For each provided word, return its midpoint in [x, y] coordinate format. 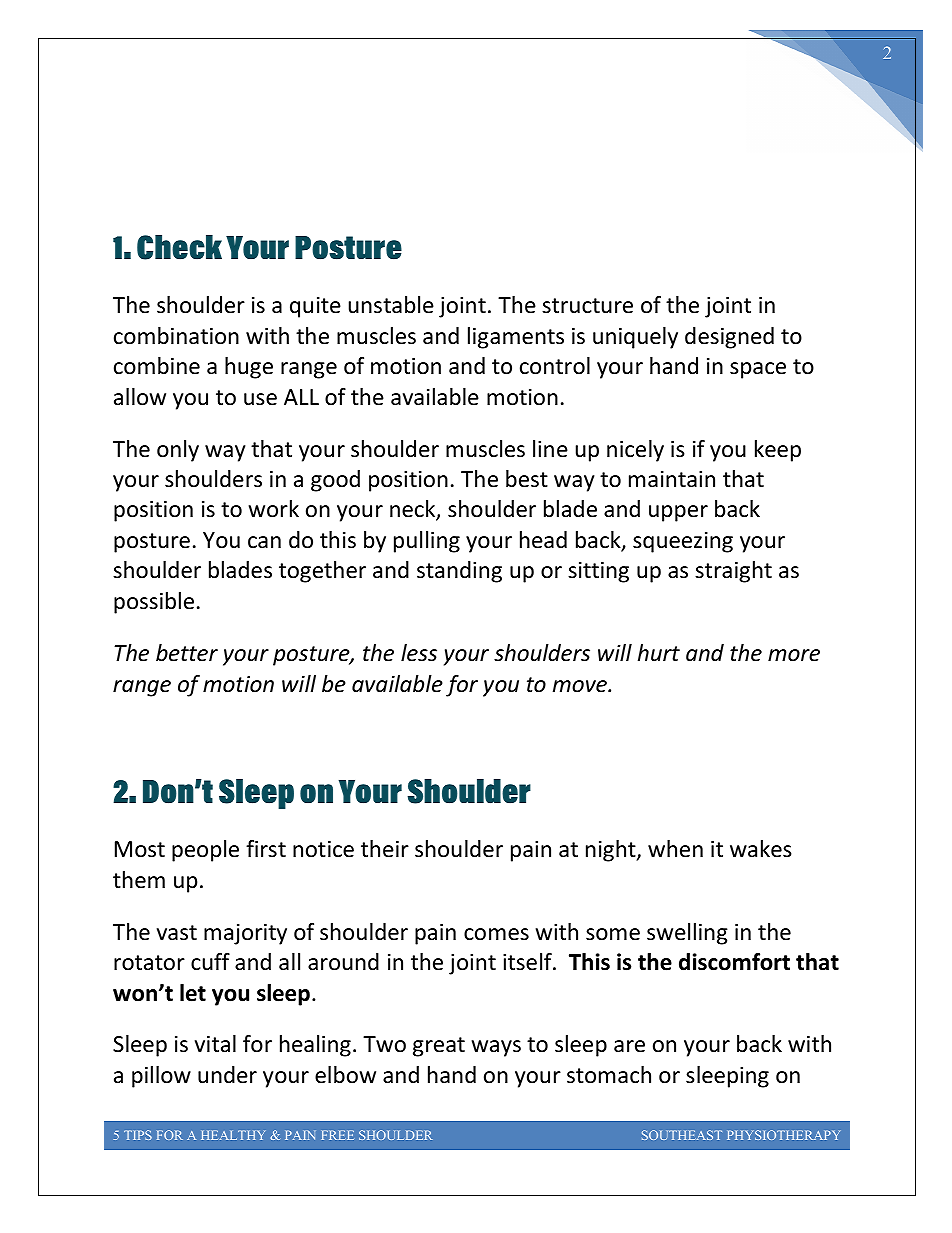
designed [729, 338]
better [187, 653]
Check [179, 247]
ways [496, 1048]
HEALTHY [233, 1135]
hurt [659, 652]
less [419, 653]
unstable [391, 305]
